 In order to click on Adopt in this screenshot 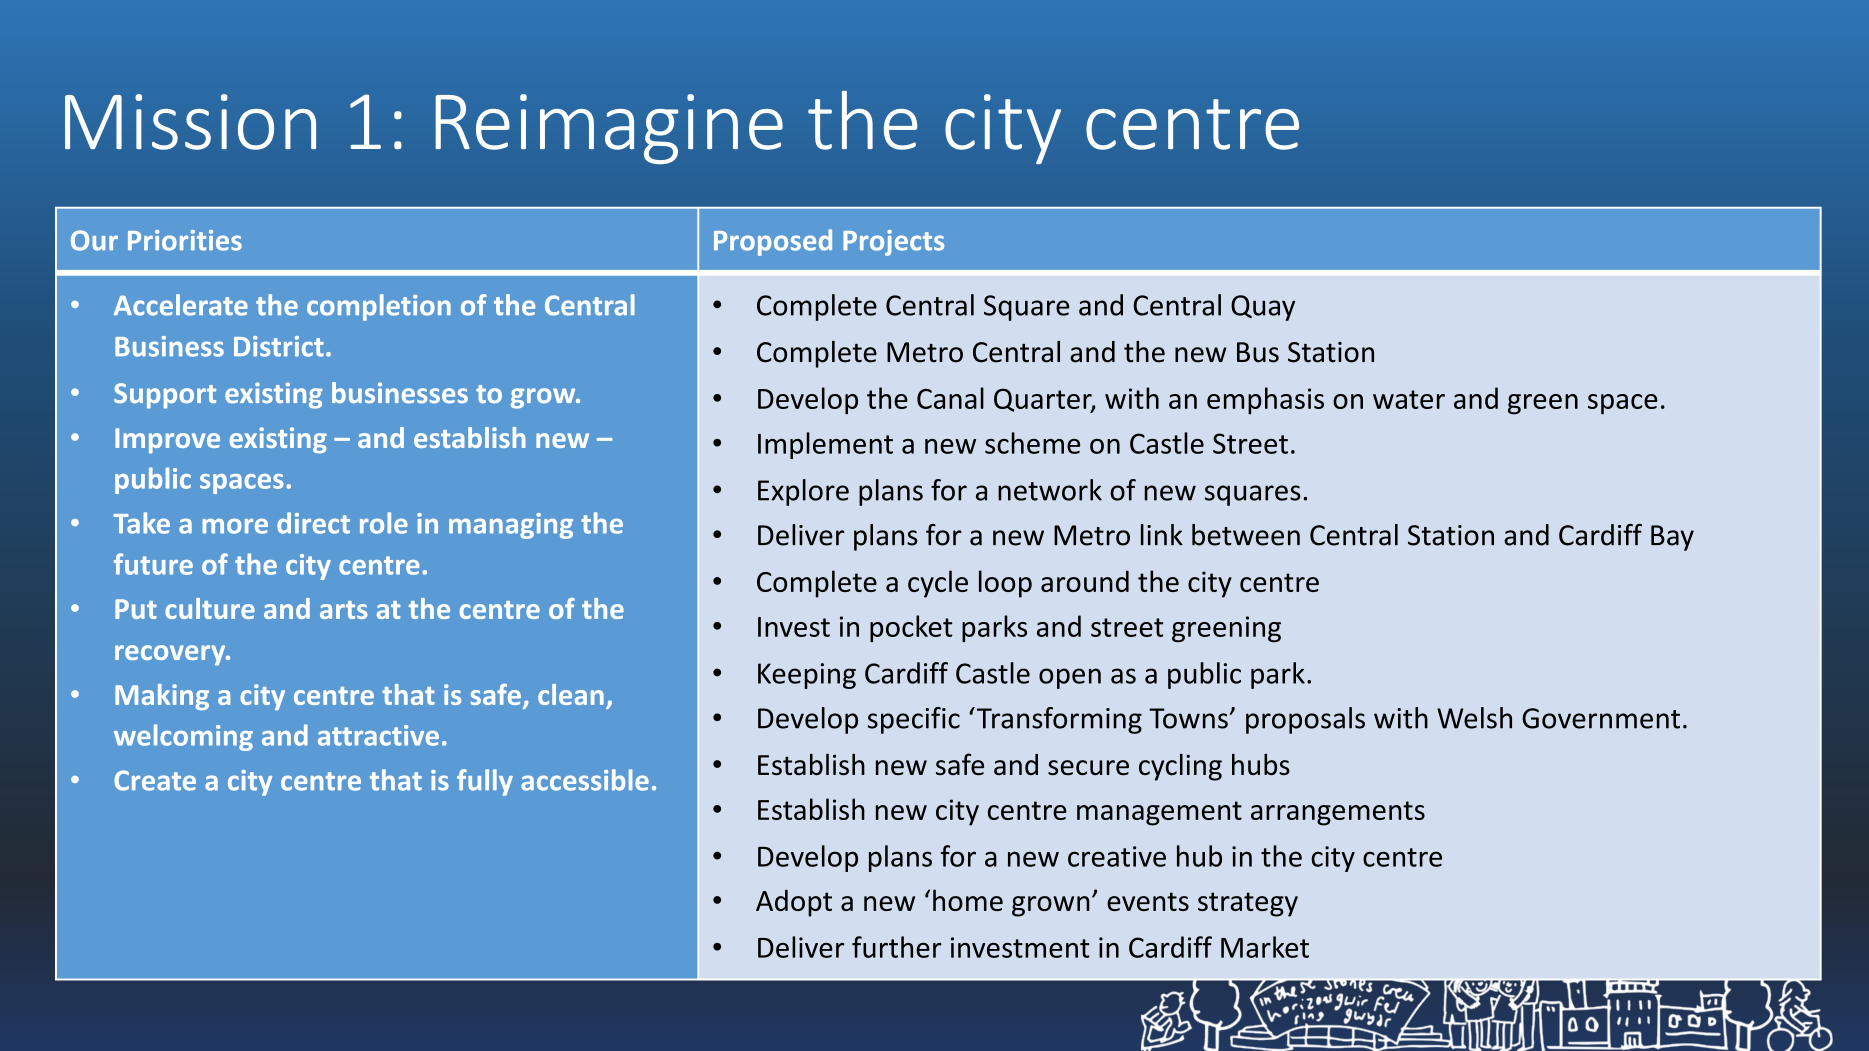, I will do `click(794, 903)`.
